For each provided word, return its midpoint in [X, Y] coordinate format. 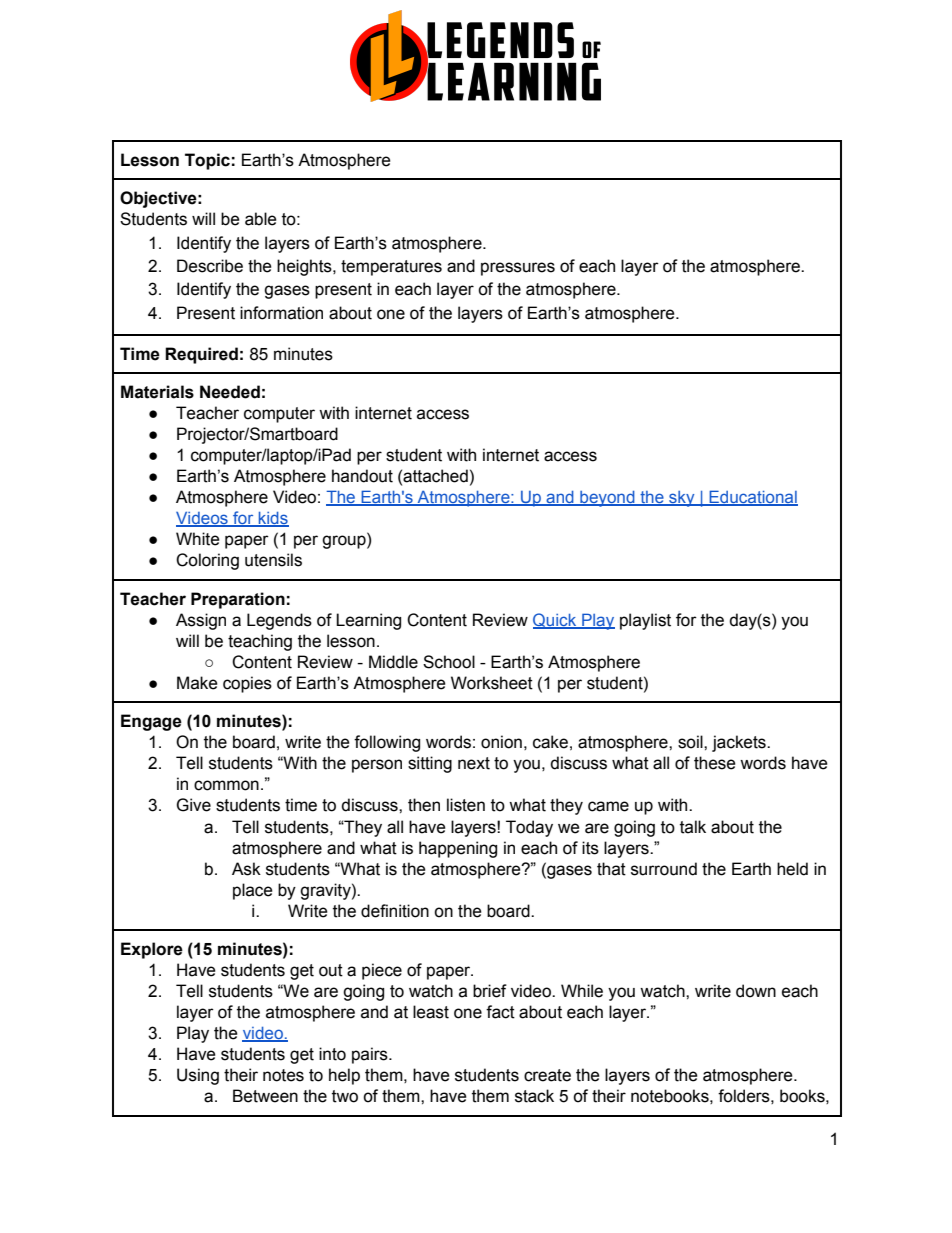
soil [691, 742]
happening [458, 849]
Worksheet [492, 683]
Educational [752, 498]
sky [682, 499]
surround [664, 869]
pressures [518, 269]
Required [201, 355]
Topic [207, 161]
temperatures [391, 268]
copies [247, 684]
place [253, 891]
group [345, 542]
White [198, 539]
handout [362, 476]
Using [198, 1076]
